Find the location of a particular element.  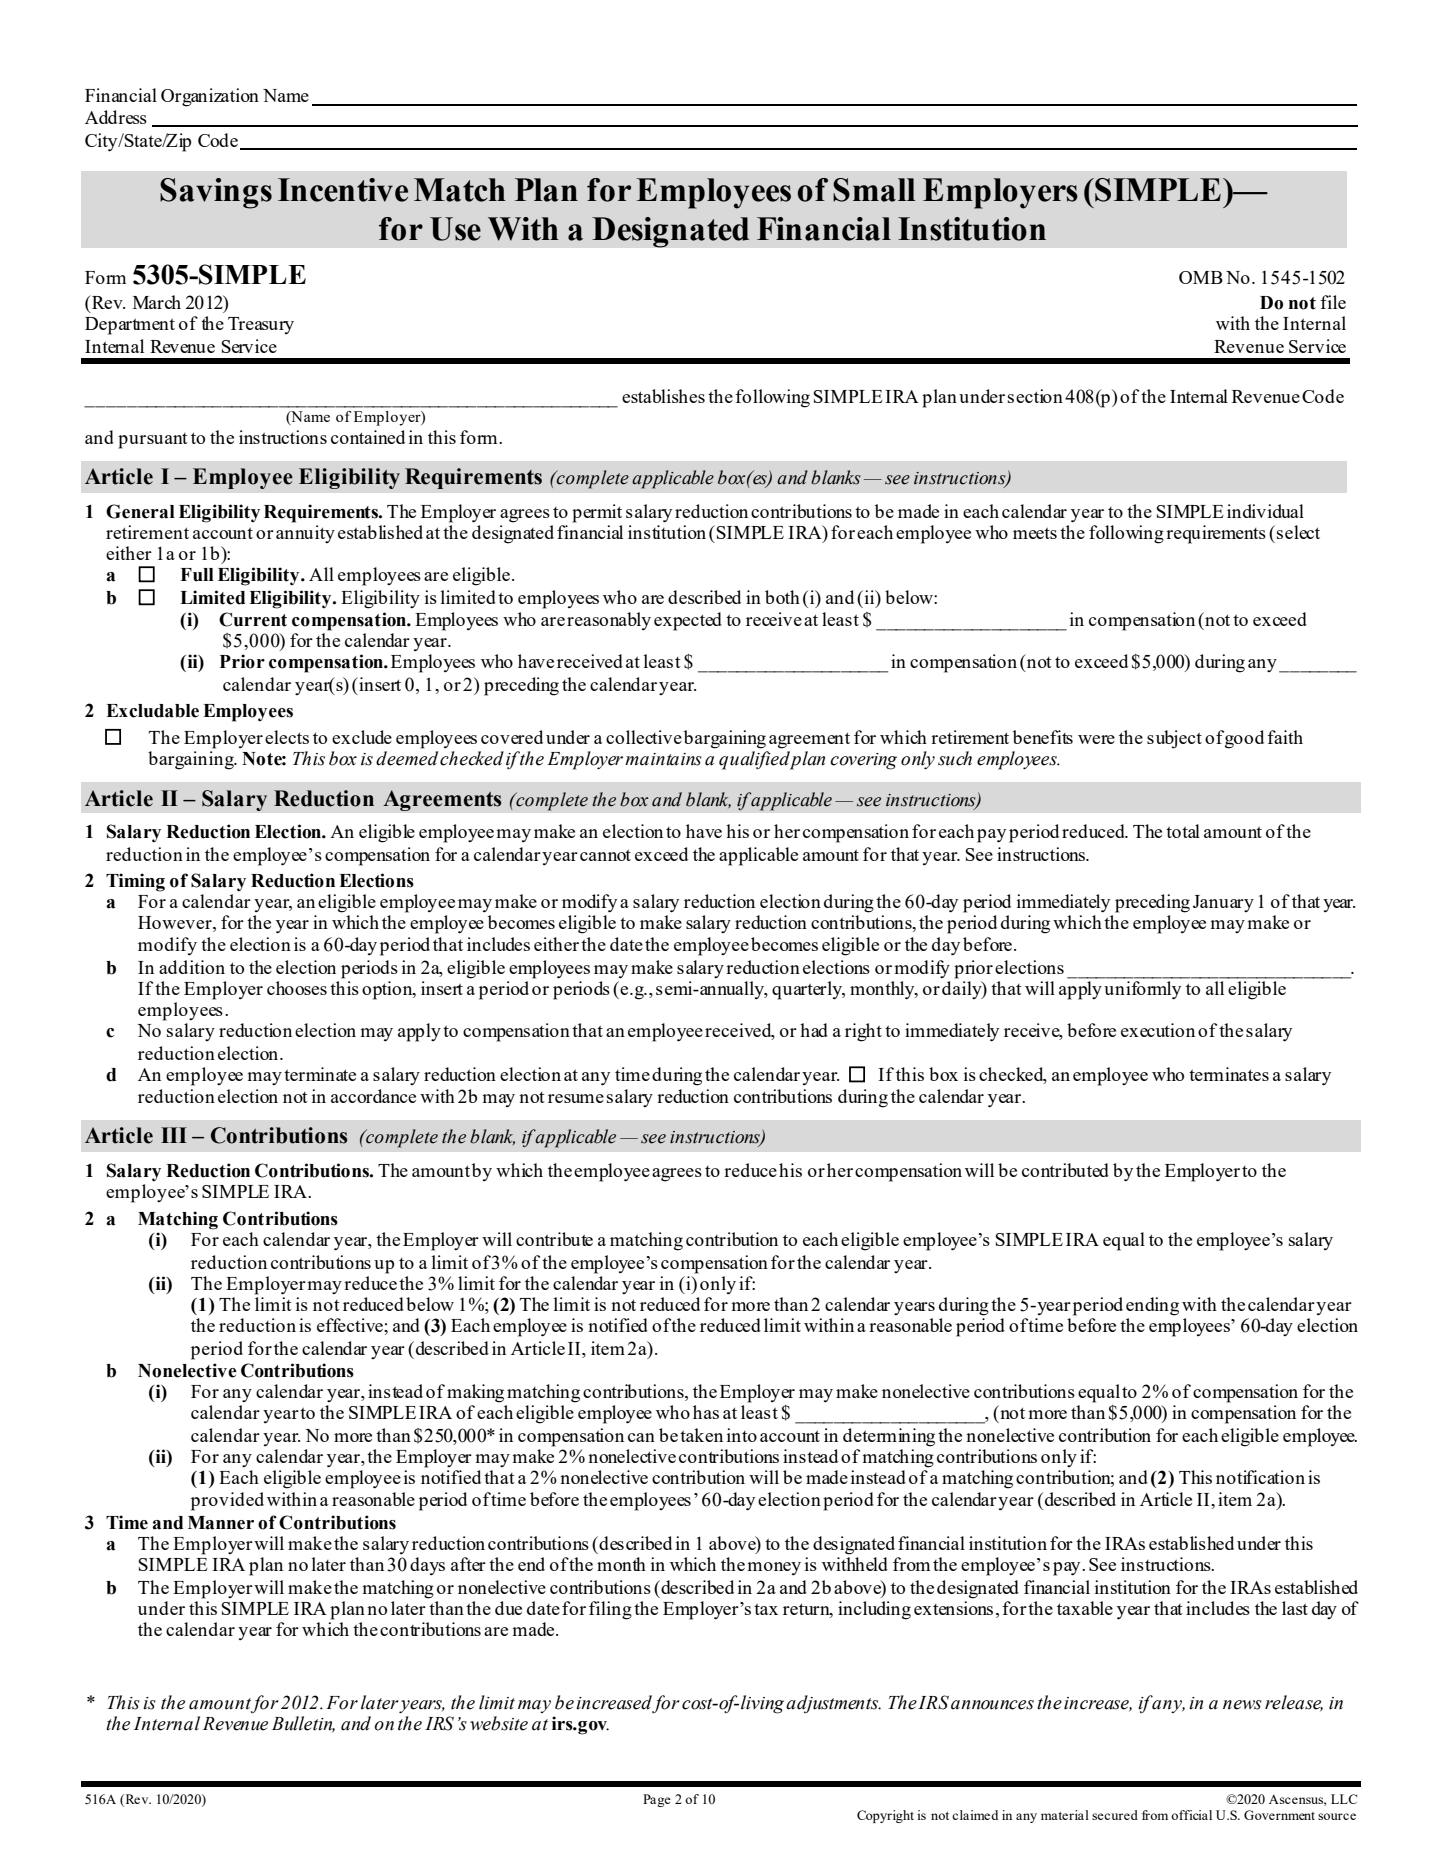

ending is located at coordinates (1152, 1306).
